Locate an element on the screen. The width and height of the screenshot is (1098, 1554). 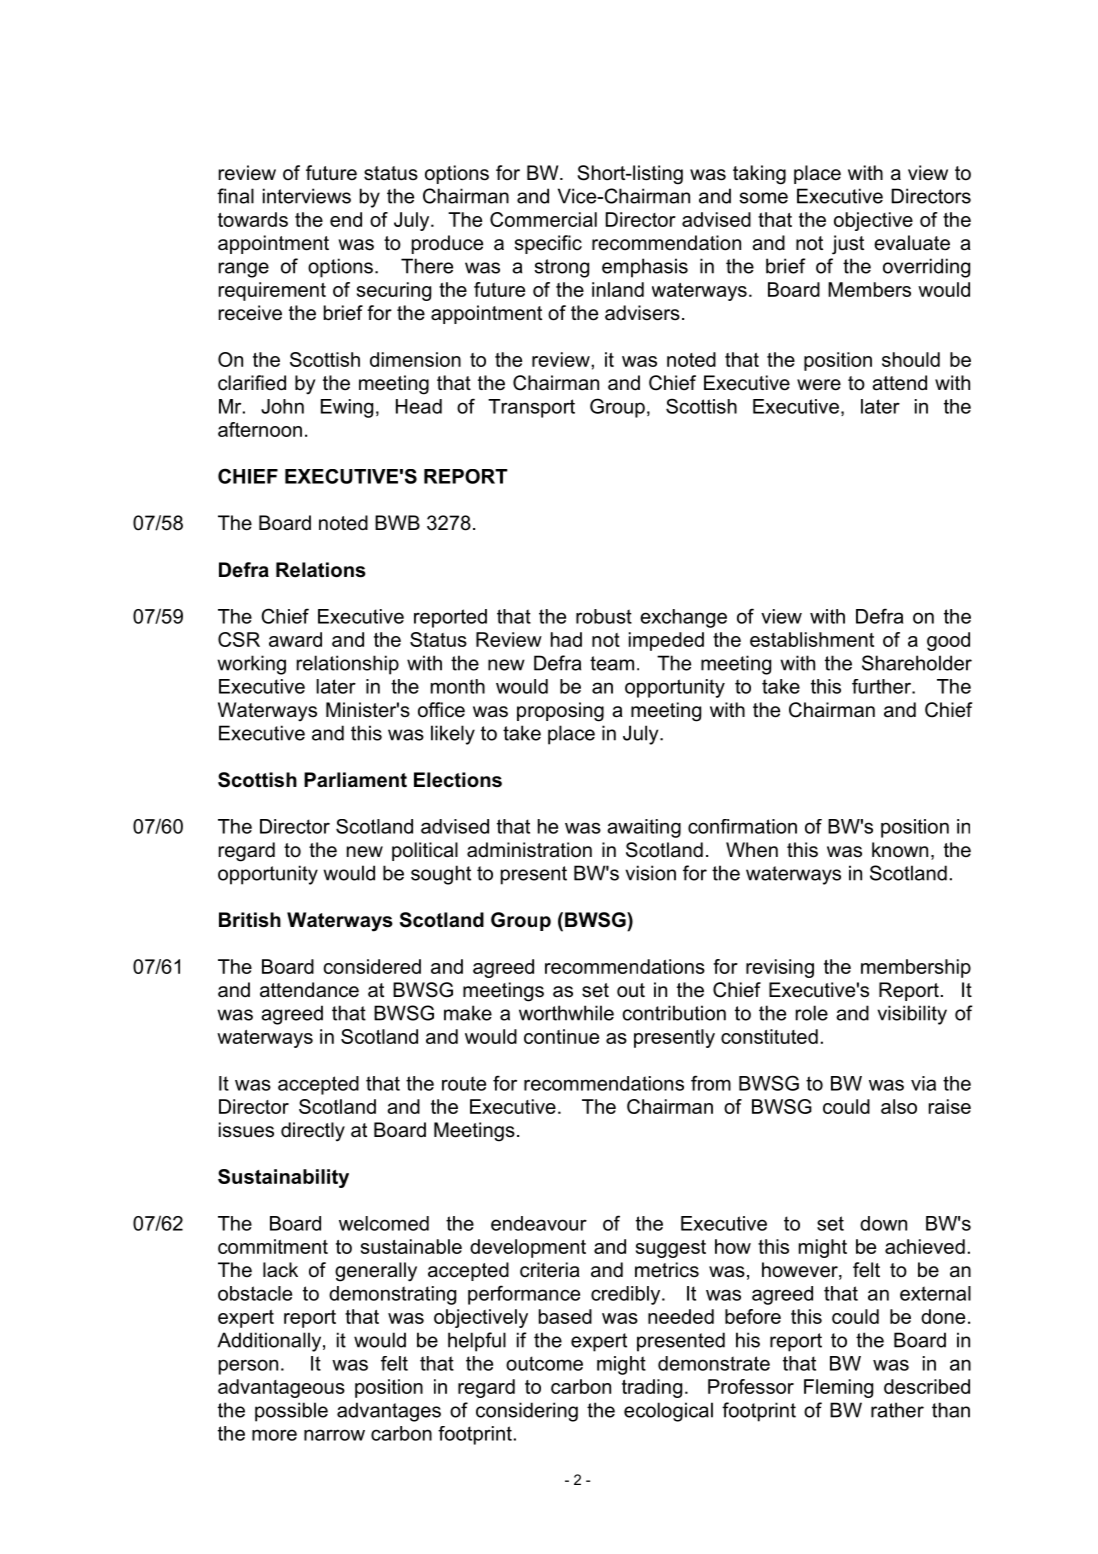
Commercial is located at coordinates (543, 219).
